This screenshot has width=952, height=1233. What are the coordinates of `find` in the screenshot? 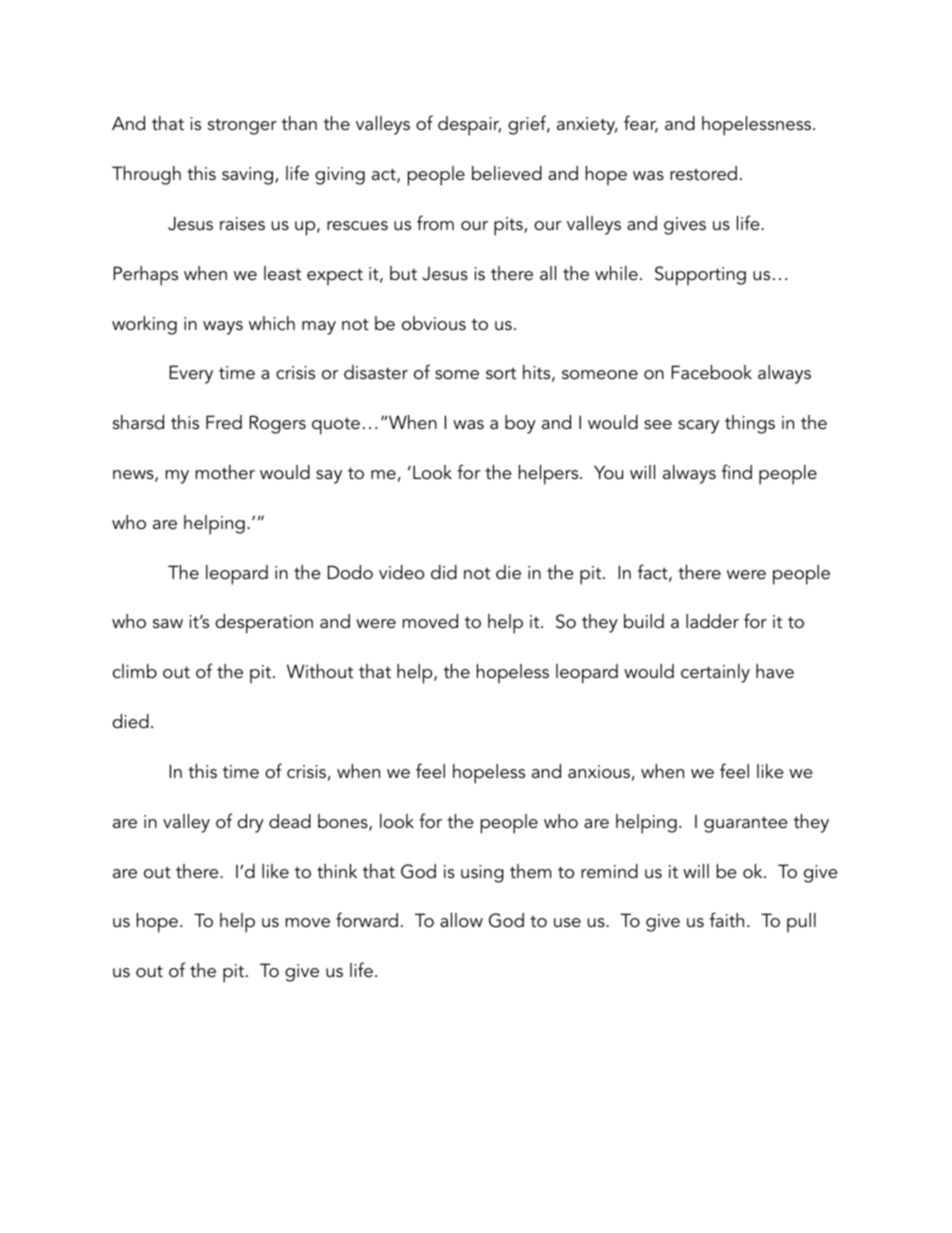 It's located at (737, 472).
